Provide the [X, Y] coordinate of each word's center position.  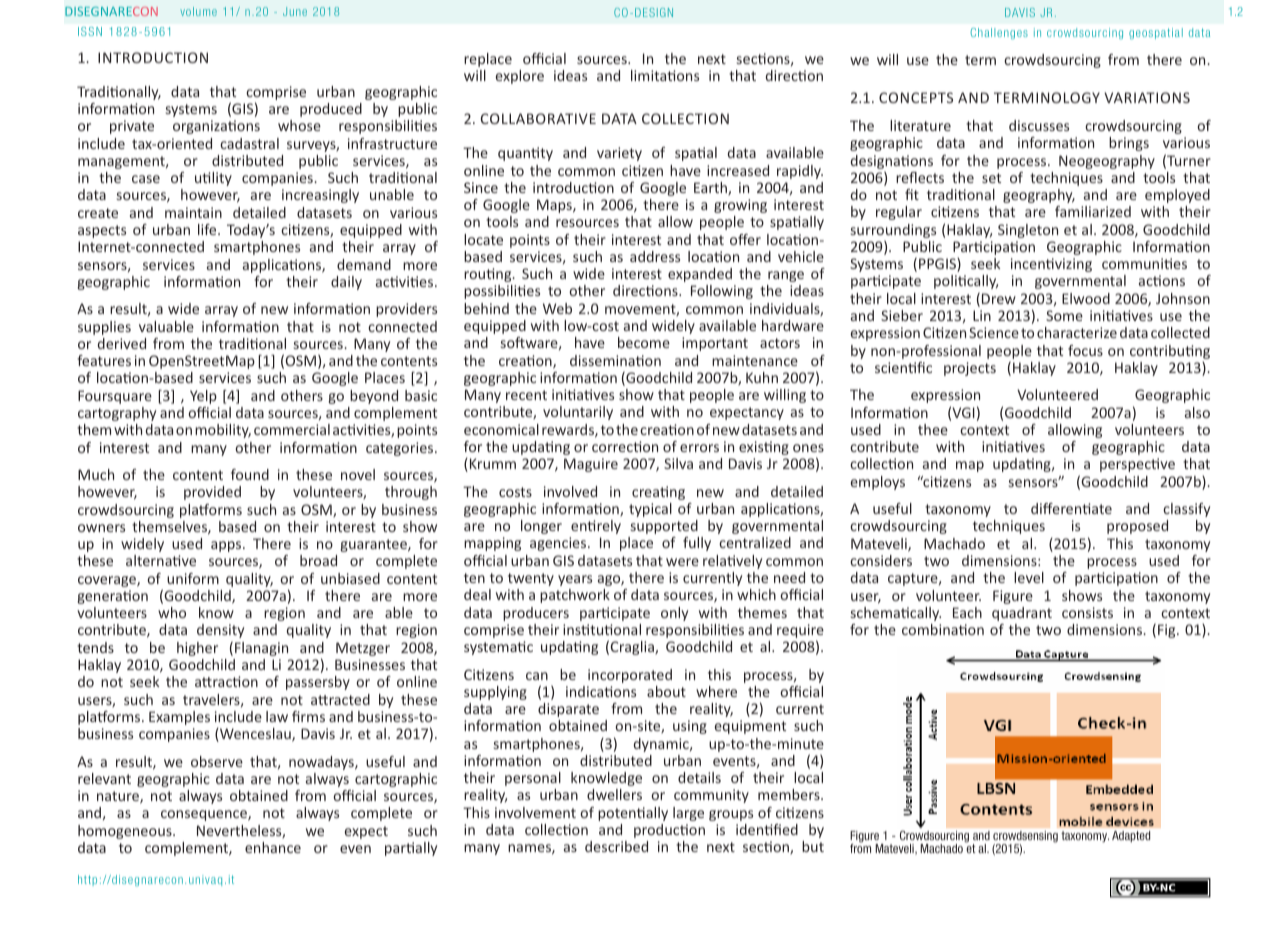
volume [198, 11]
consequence [205, 815]
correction [625, 446]
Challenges [999, 33]
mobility [223, 431]
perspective [1137, 465]
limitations [665, 75]
